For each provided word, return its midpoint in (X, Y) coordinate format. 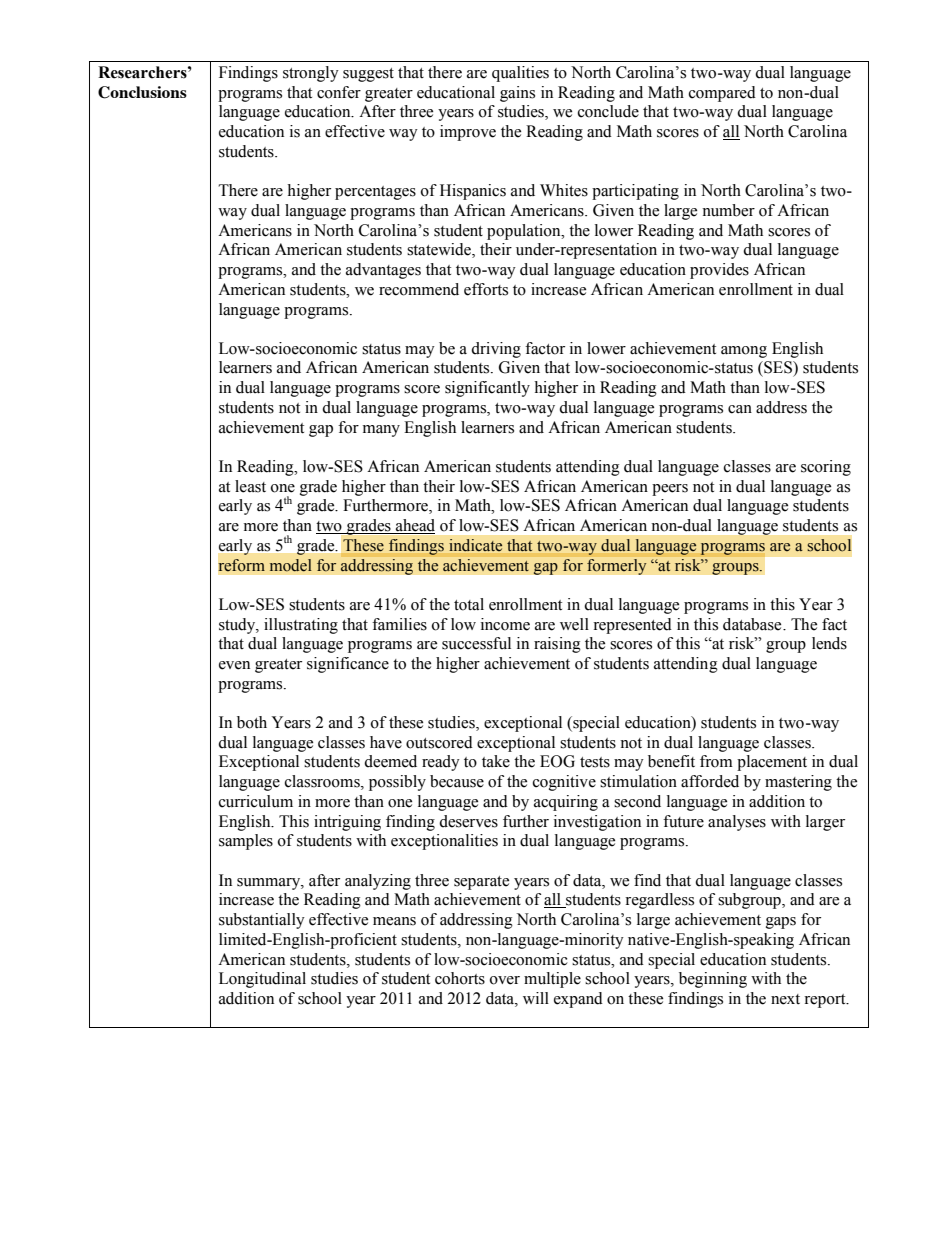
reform (242, 565)
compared (722, 94)
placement (772, 763)
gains (517, 94)
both (252, 722)
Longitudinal (262, 980)
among (744, 352)
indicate (476, 545)
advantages (383, 271)
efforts (486, 289)
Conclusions (142, 92)
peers (670, 490)
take (496, 761)
